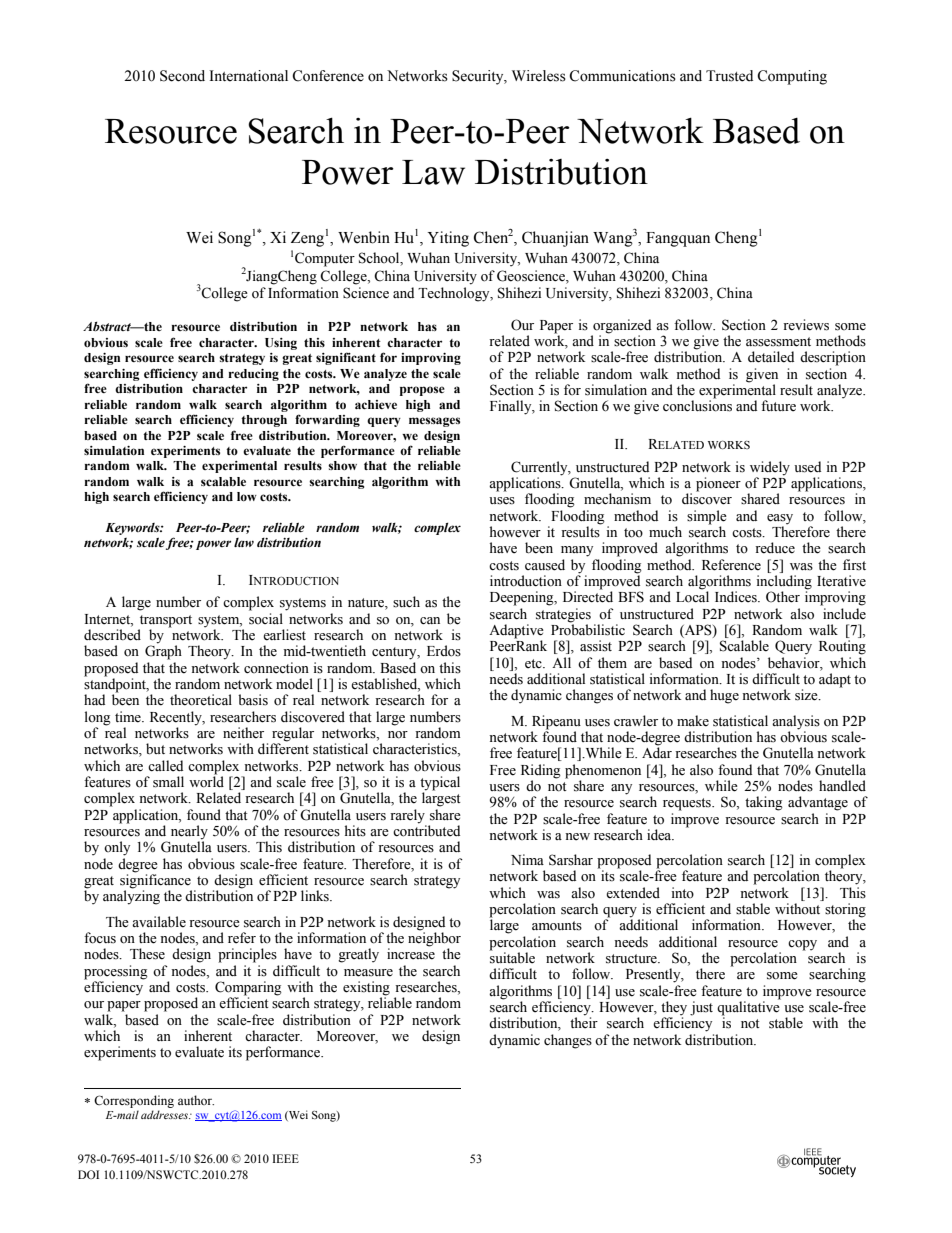 The width and height of the screenshot is (952, 1233). I want to click on IEEE, so click(285, 1158).
